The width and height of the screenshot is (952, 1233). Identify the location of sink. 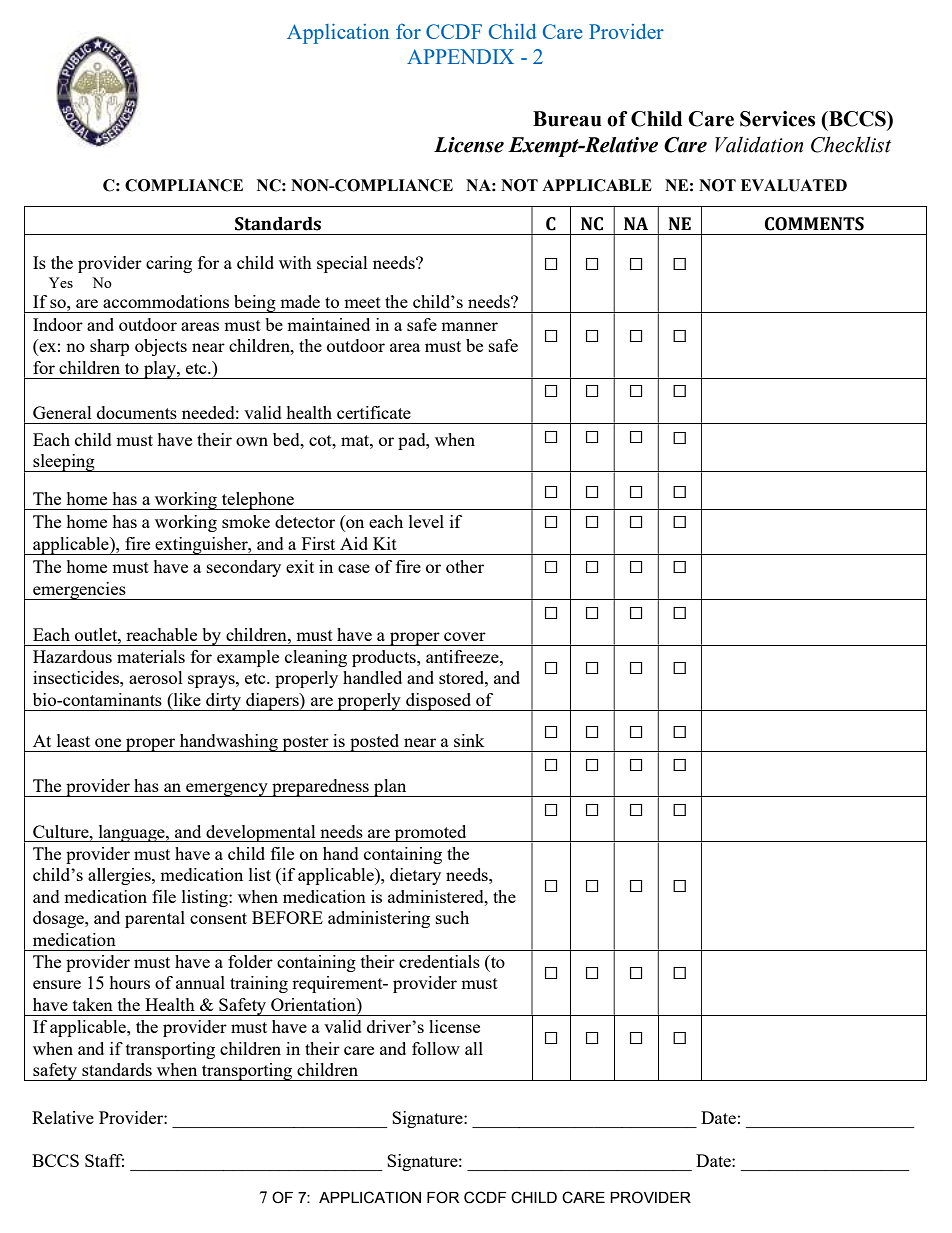
(469, 740).
